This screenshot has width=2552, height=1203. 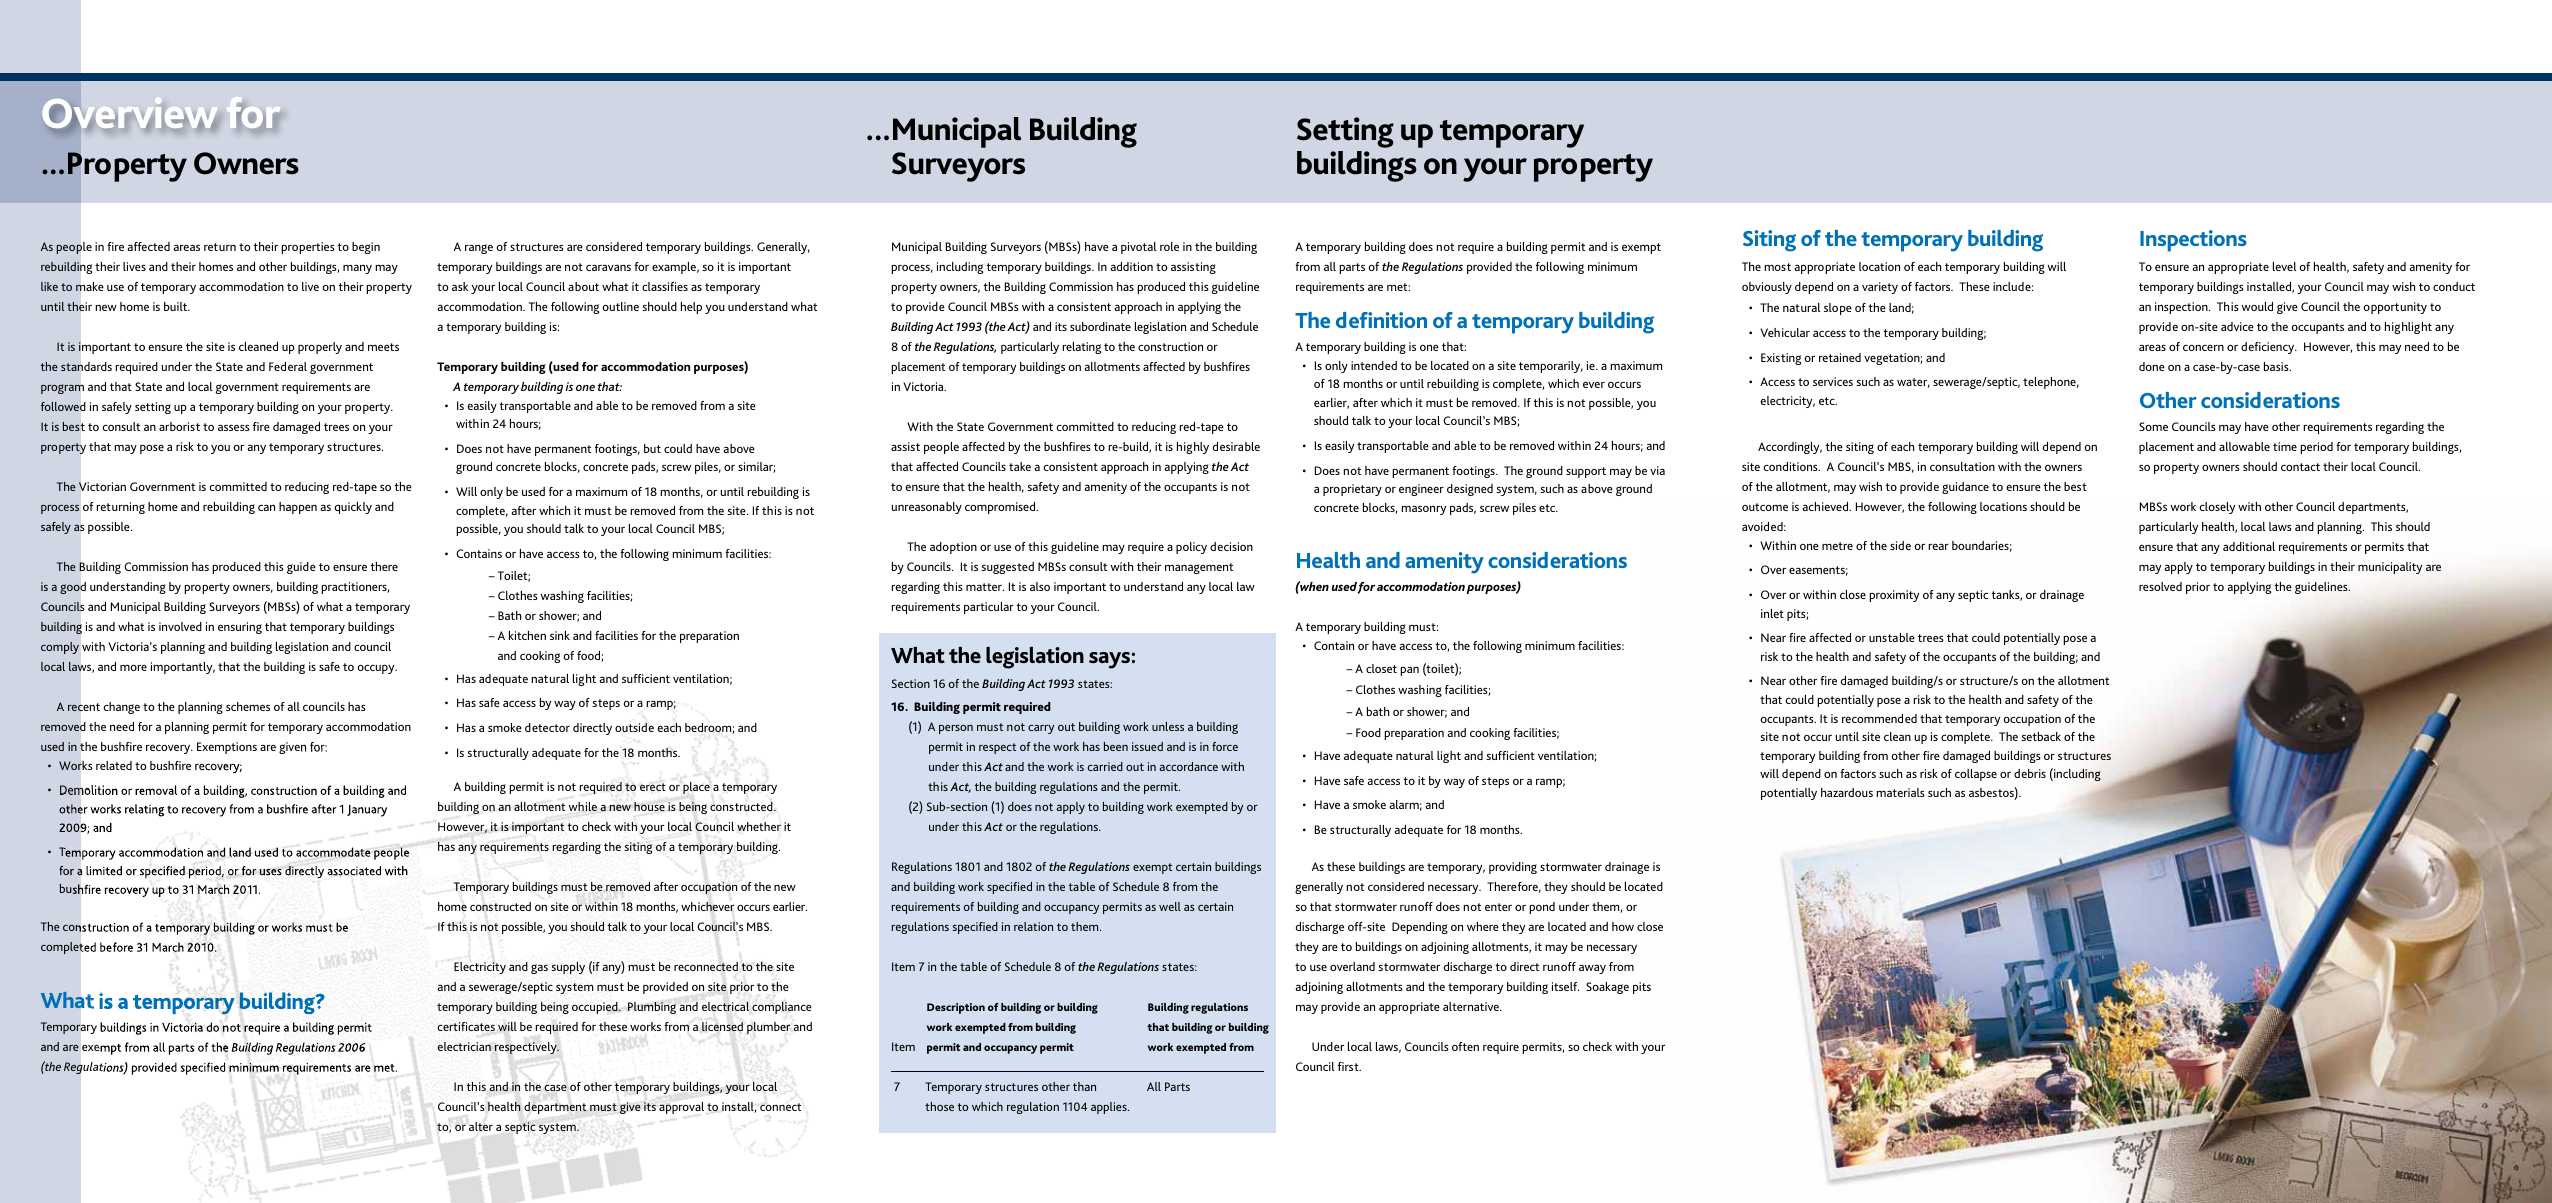 I want to click on setback, so click(x=2041, y=736).
